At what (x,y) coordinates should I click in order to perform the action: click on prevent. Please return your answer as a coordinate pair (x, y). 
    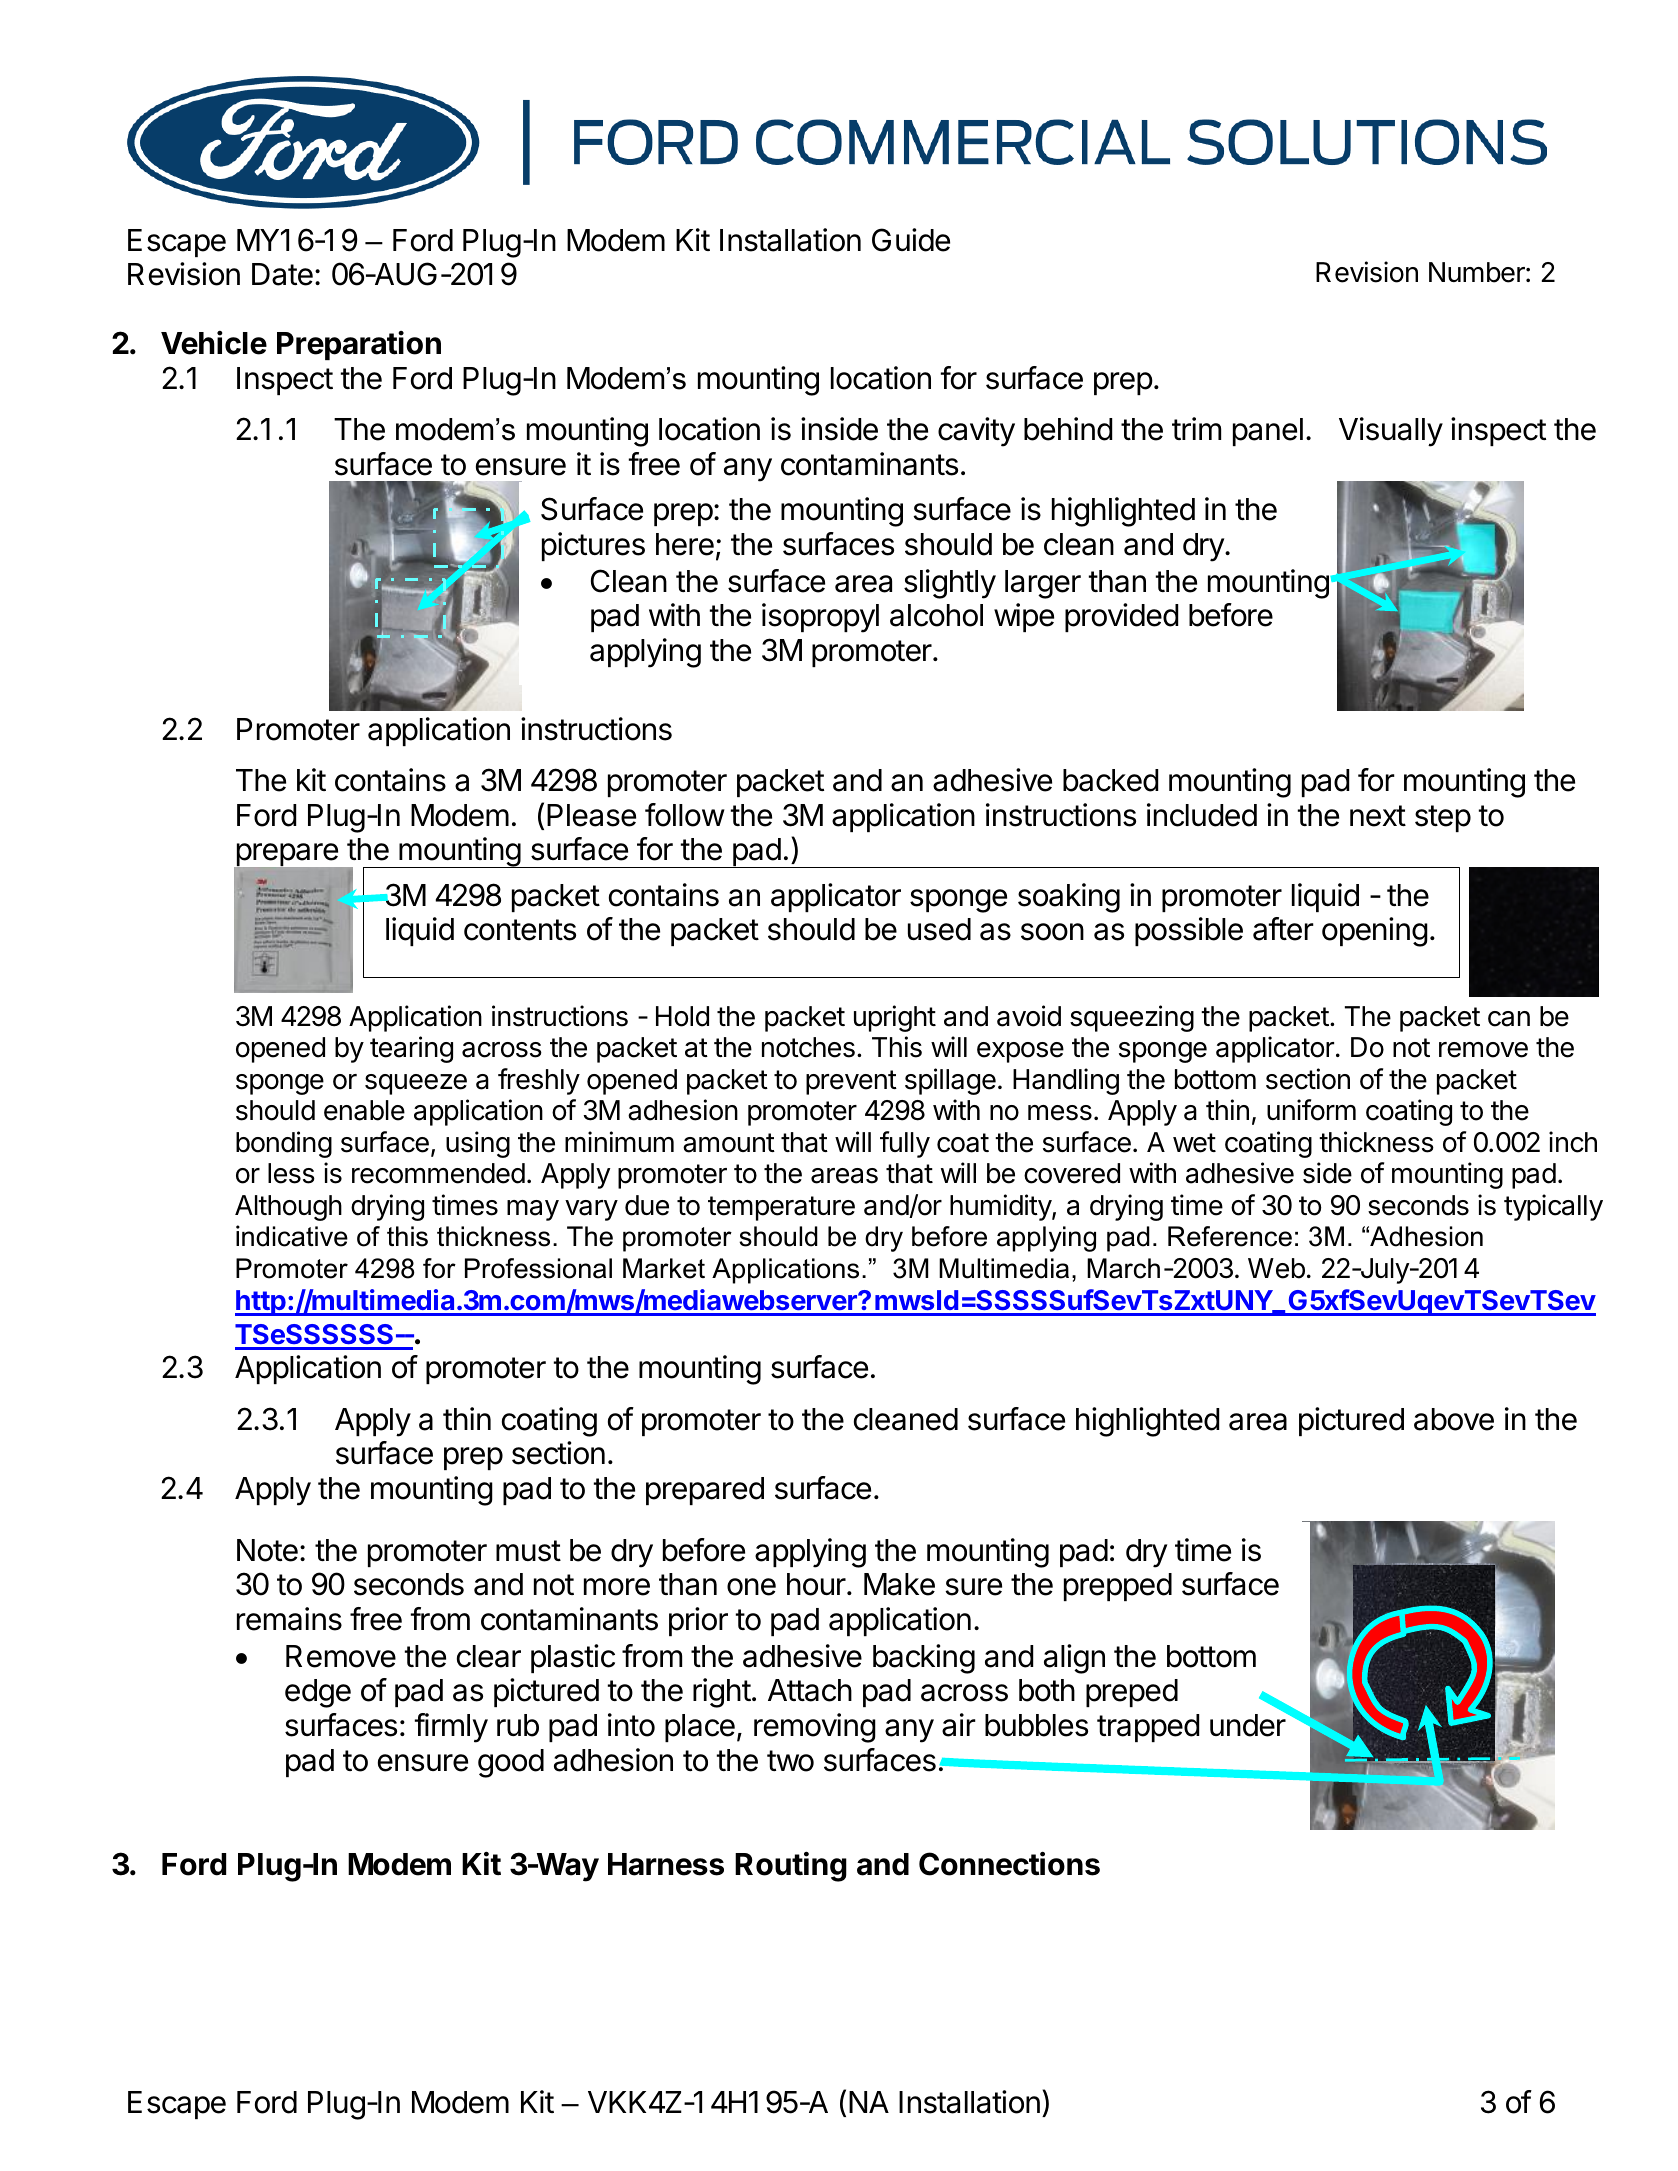
    Looking at the image, I should click on (851, 1082).
